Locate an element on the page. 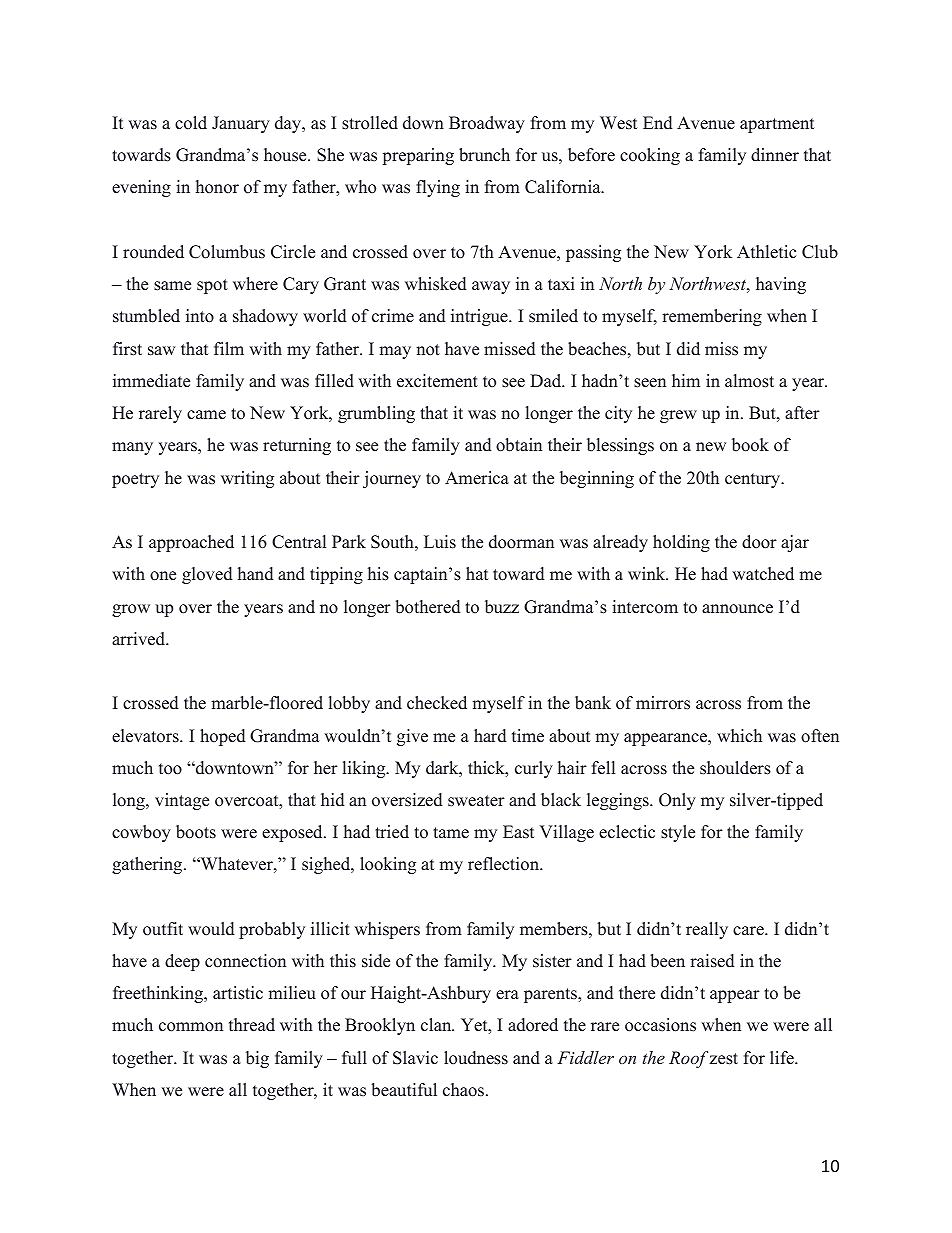  gloved is located at coordinates (207, 575).
